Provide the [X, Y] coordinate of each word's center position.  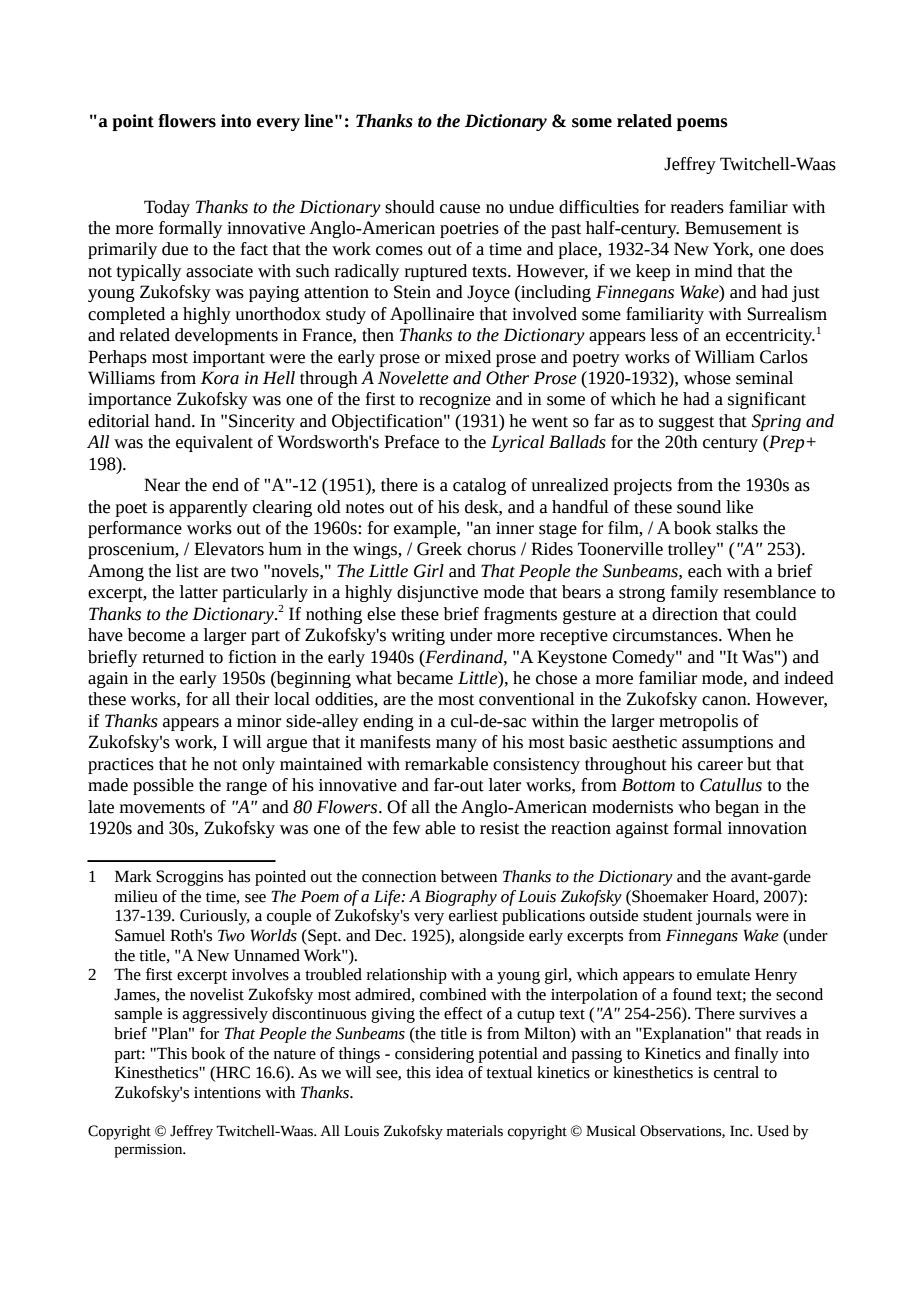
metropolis [698, 722]
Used [773, 1131]
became [425, 678]
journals [723, 917]
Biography [461, 898]
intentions [227, 1093]
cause [460, 209]
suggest [686, 423]
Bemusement [733, 228]
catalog [479, 486]
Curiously [215, 917]
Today [167, 208]
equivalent [214, 443]
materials [475, 1131]
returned [173, 657]
